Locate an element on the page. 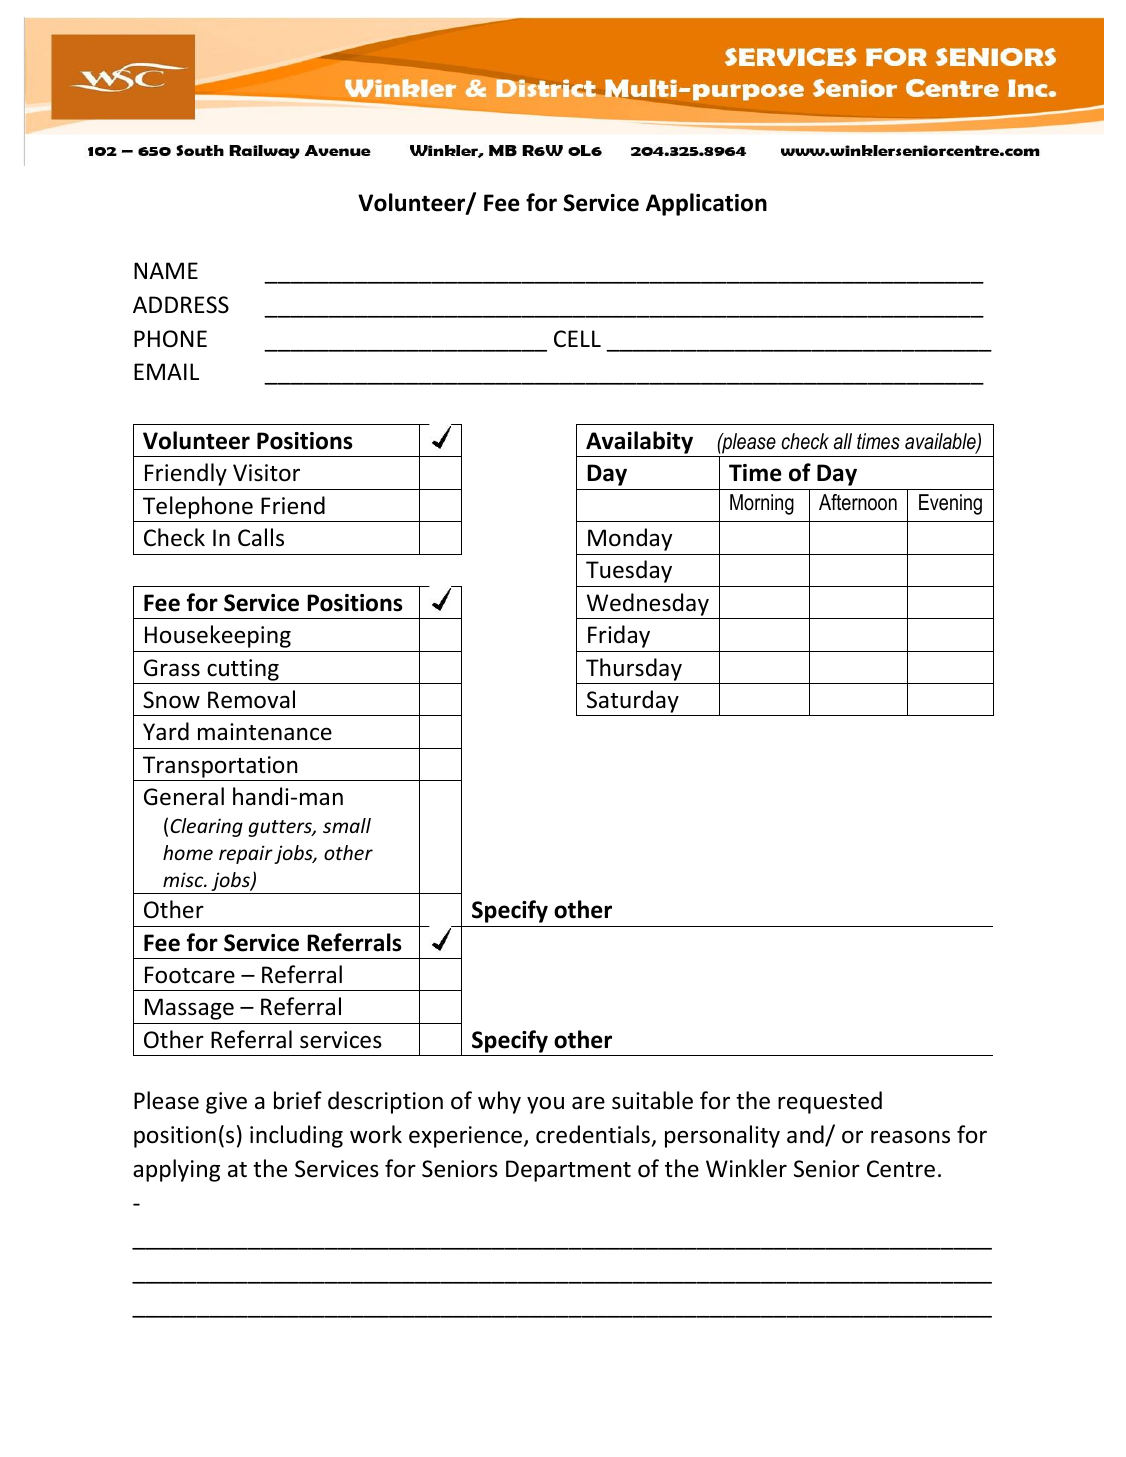 Image resolution: width=1126 pixels, height=1457 pixels. Thursday is located at coordinates (634, 669).
